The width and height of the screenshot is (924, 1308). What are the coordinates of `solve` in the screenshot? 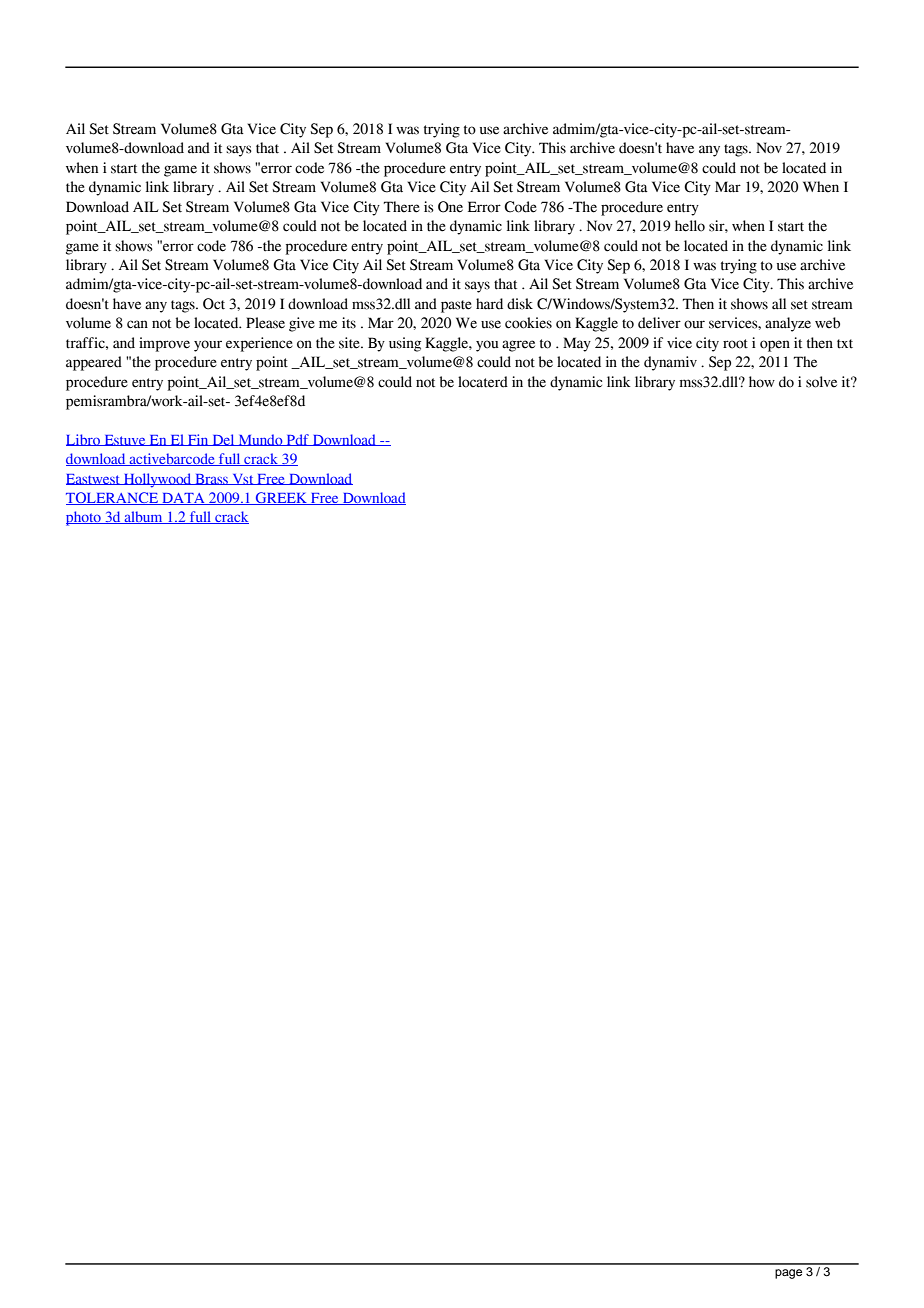 It's located at (821, 382).
